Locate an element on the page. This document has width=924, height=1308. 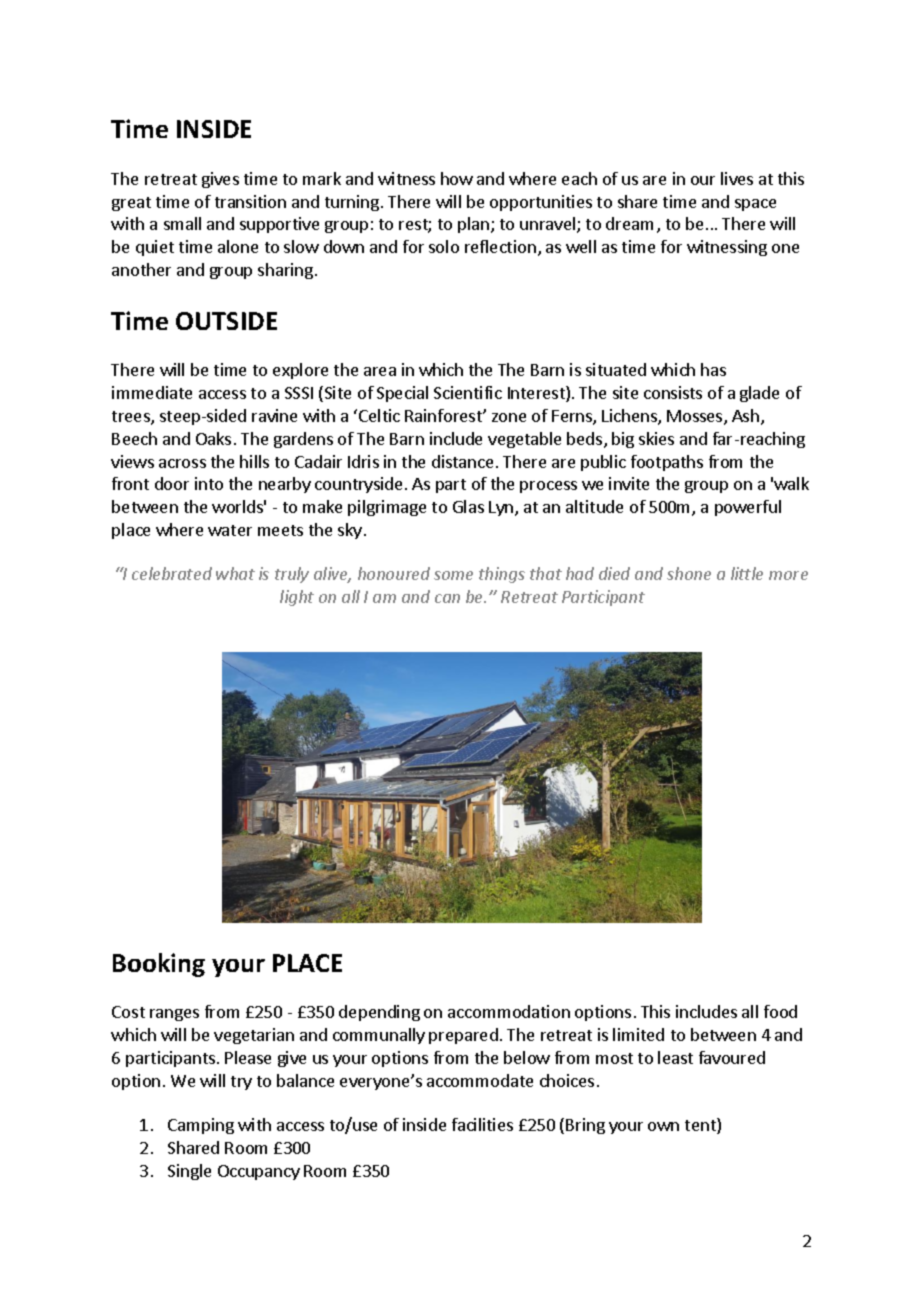
distance is located at coordinates (462, 461).
